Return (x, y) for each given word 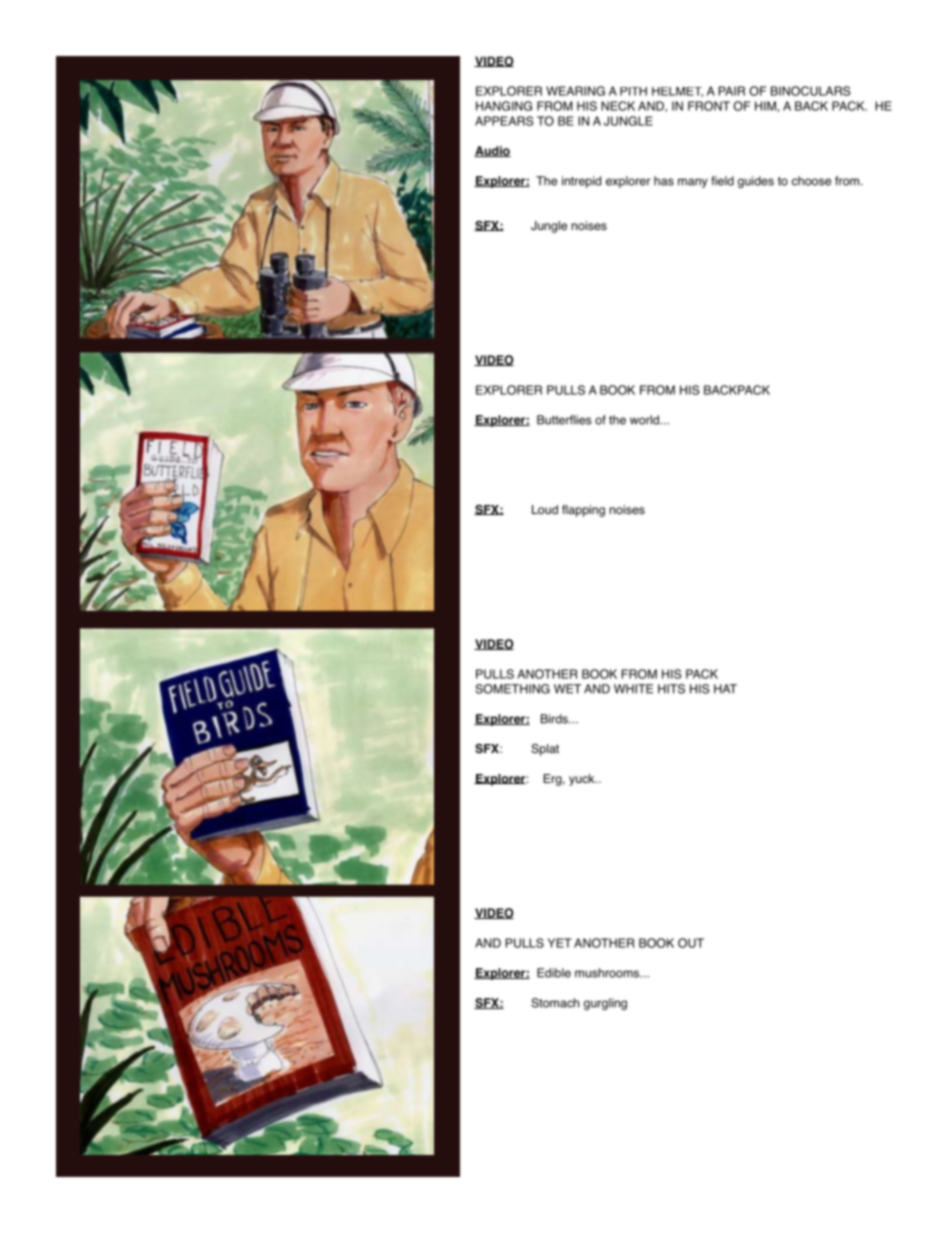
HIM (765, 106)
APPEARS (504, 121)
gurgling (605, 1004)
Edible (554, 973)
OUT (691, 943)
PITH (633, 91)
